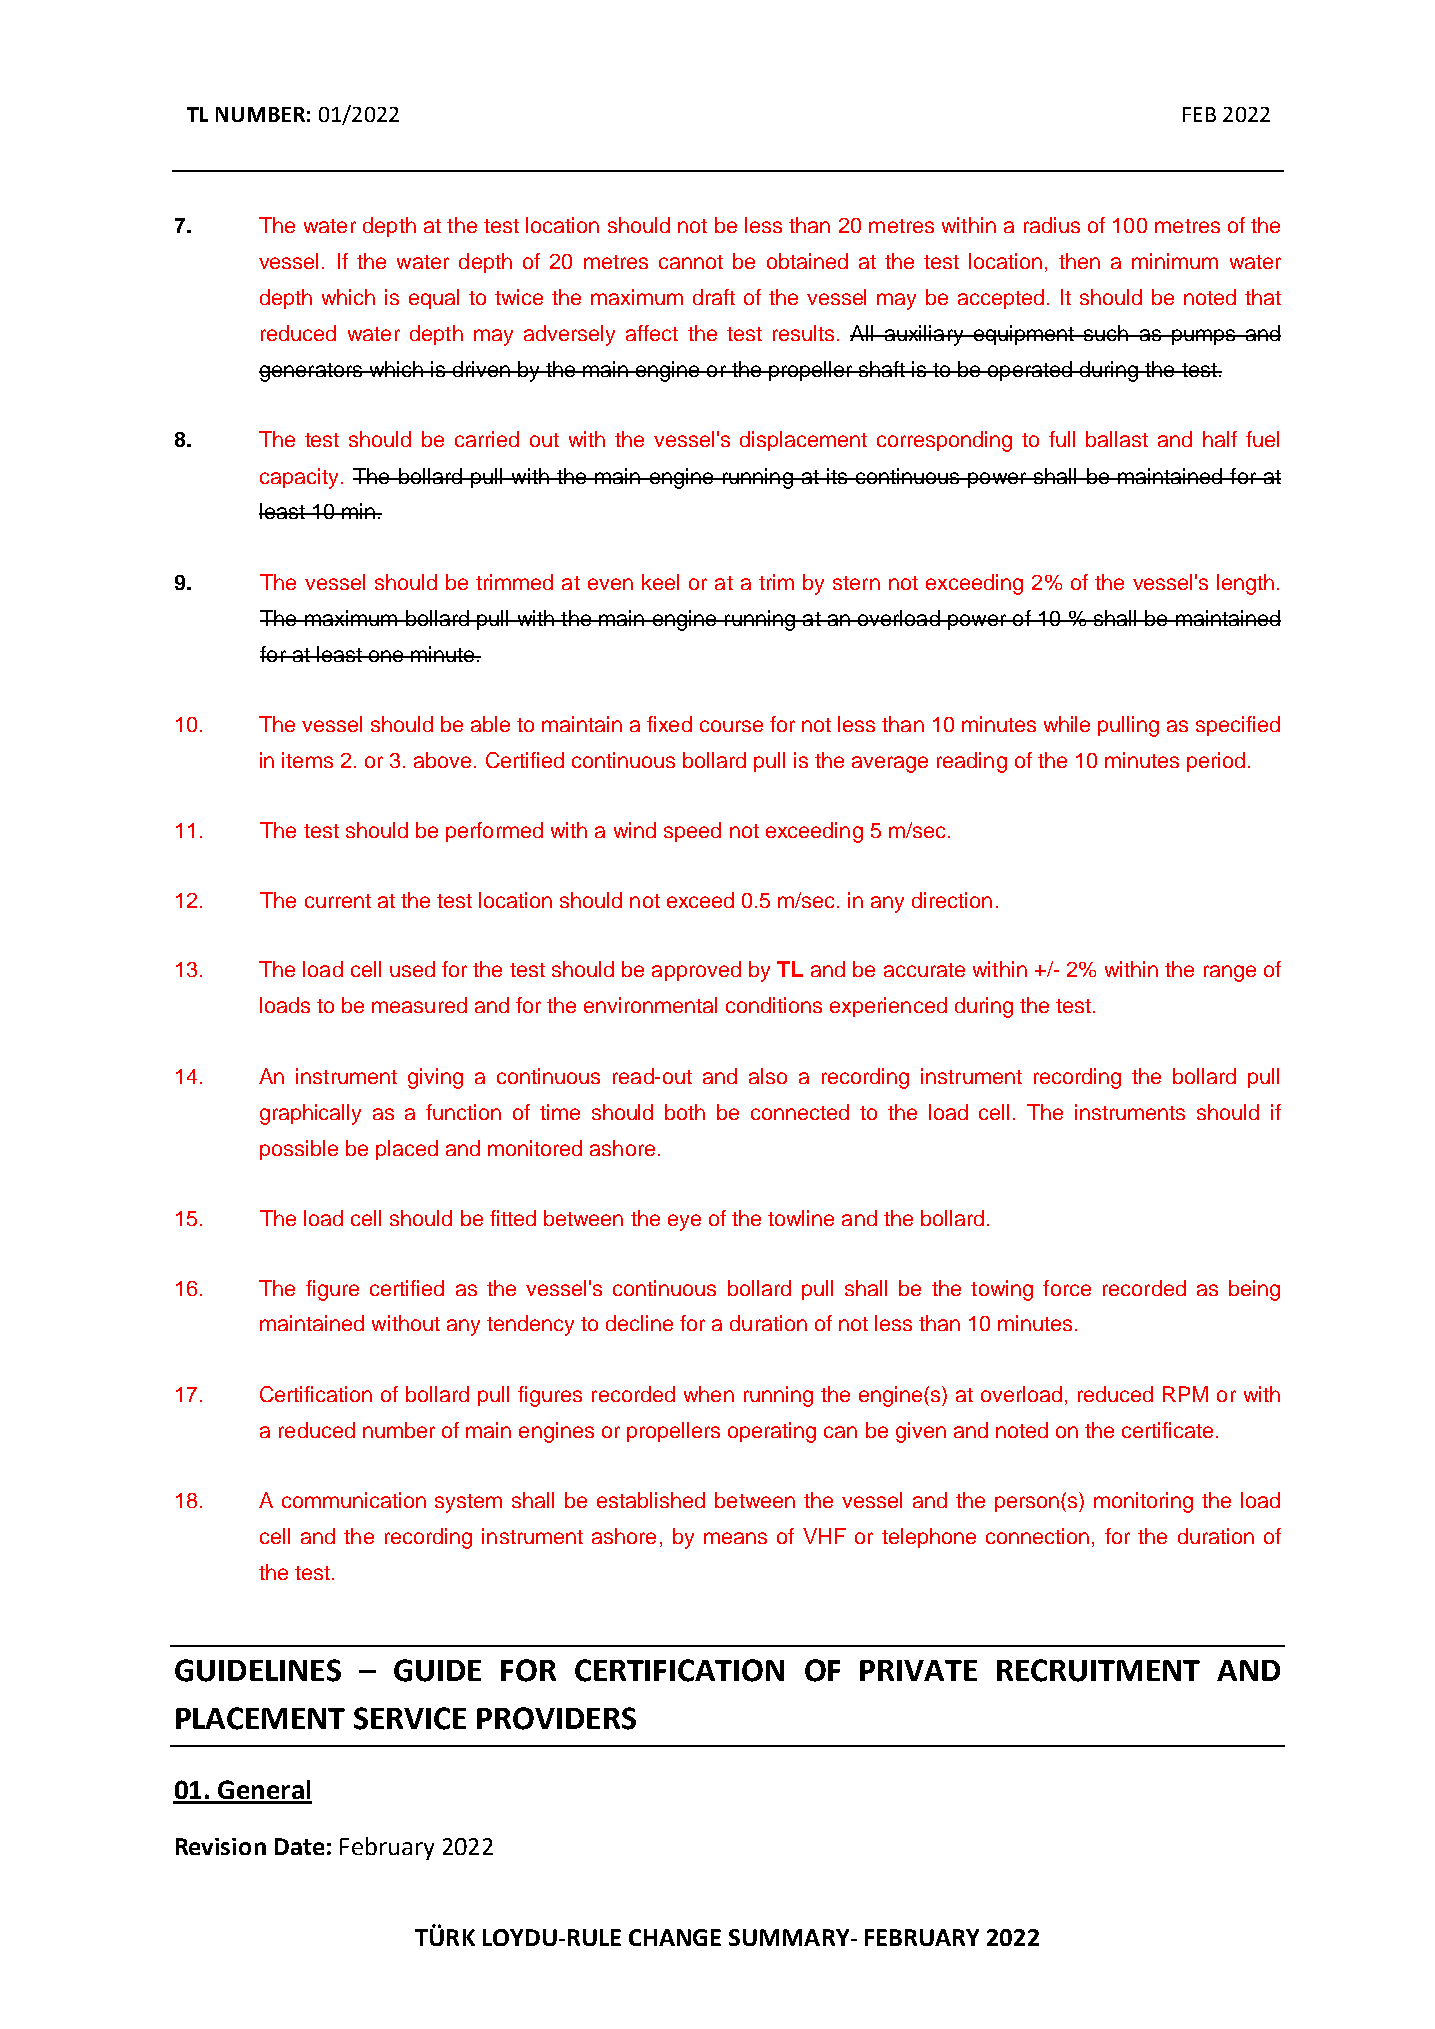 The image size is (1435, 2029). Describe the element at coordinates (310, 1114) in the screenshot. I see `graphically` at that location.
